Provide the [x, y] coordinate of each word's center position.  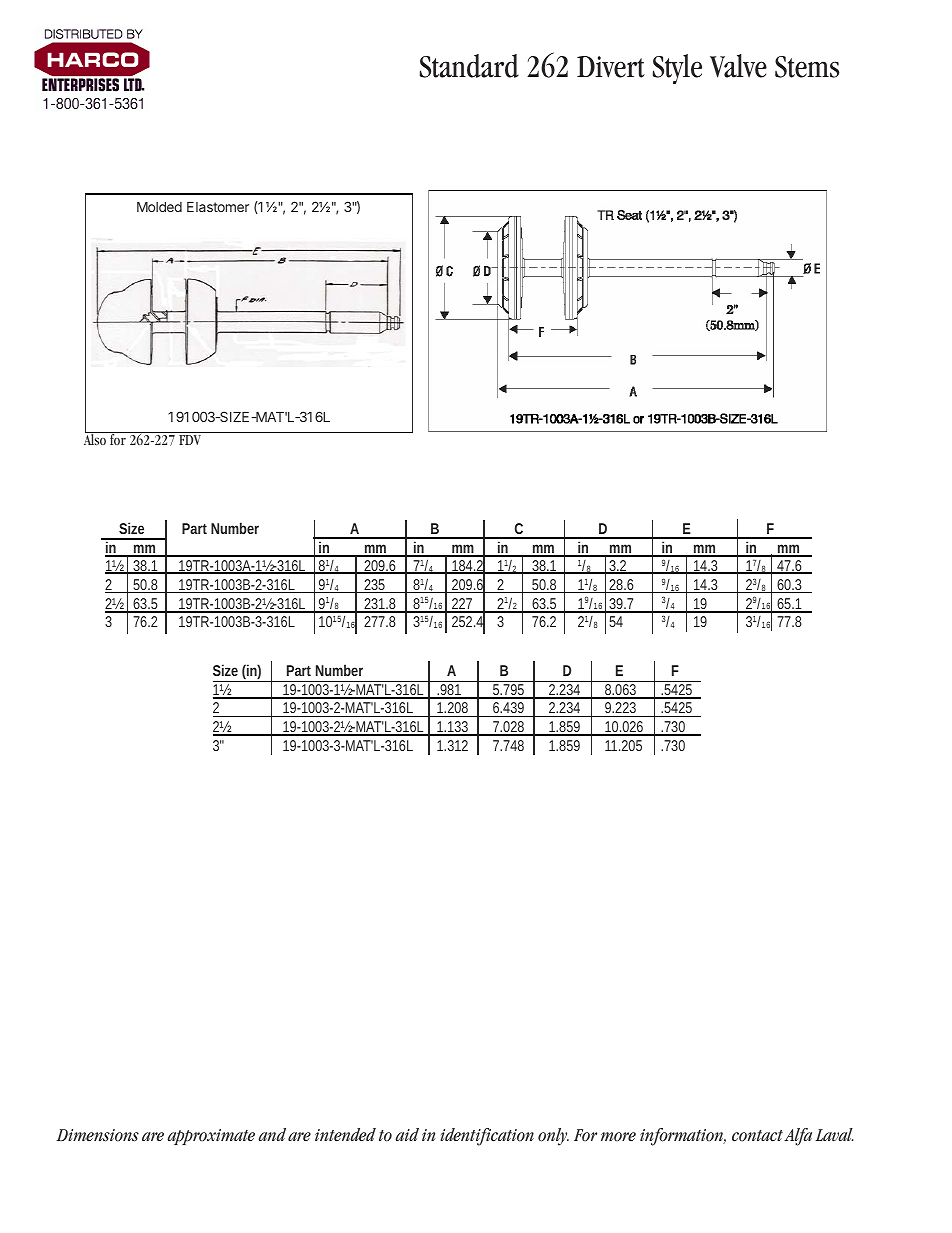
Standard [469, 66]
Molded [159, 207]
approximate [211, 1137]
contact [757, 1136]
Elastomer [218, 207]
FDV [190, 440]
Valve [738, 66]
